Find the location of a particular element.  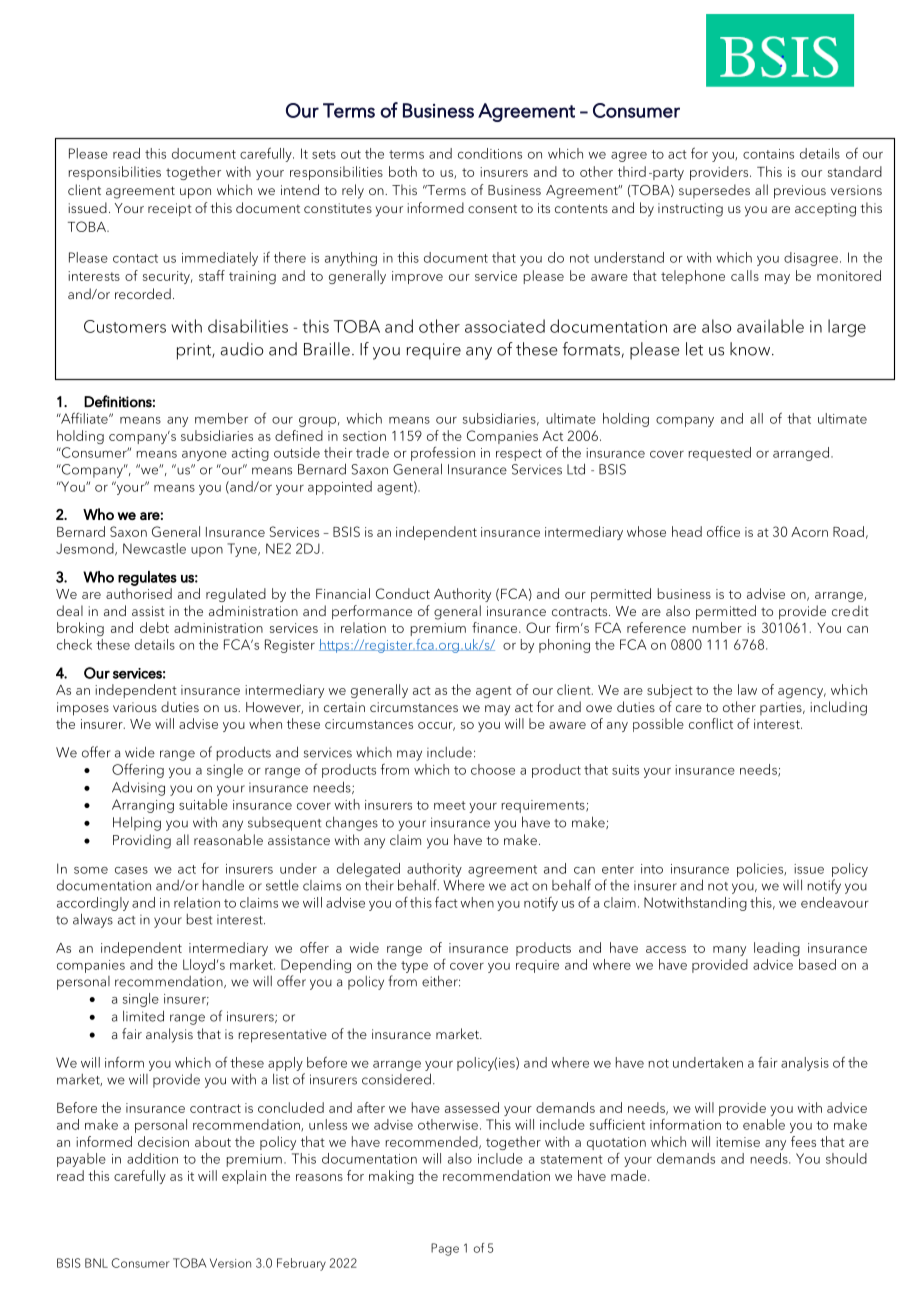

requested is located at coordinates (719, 454).
